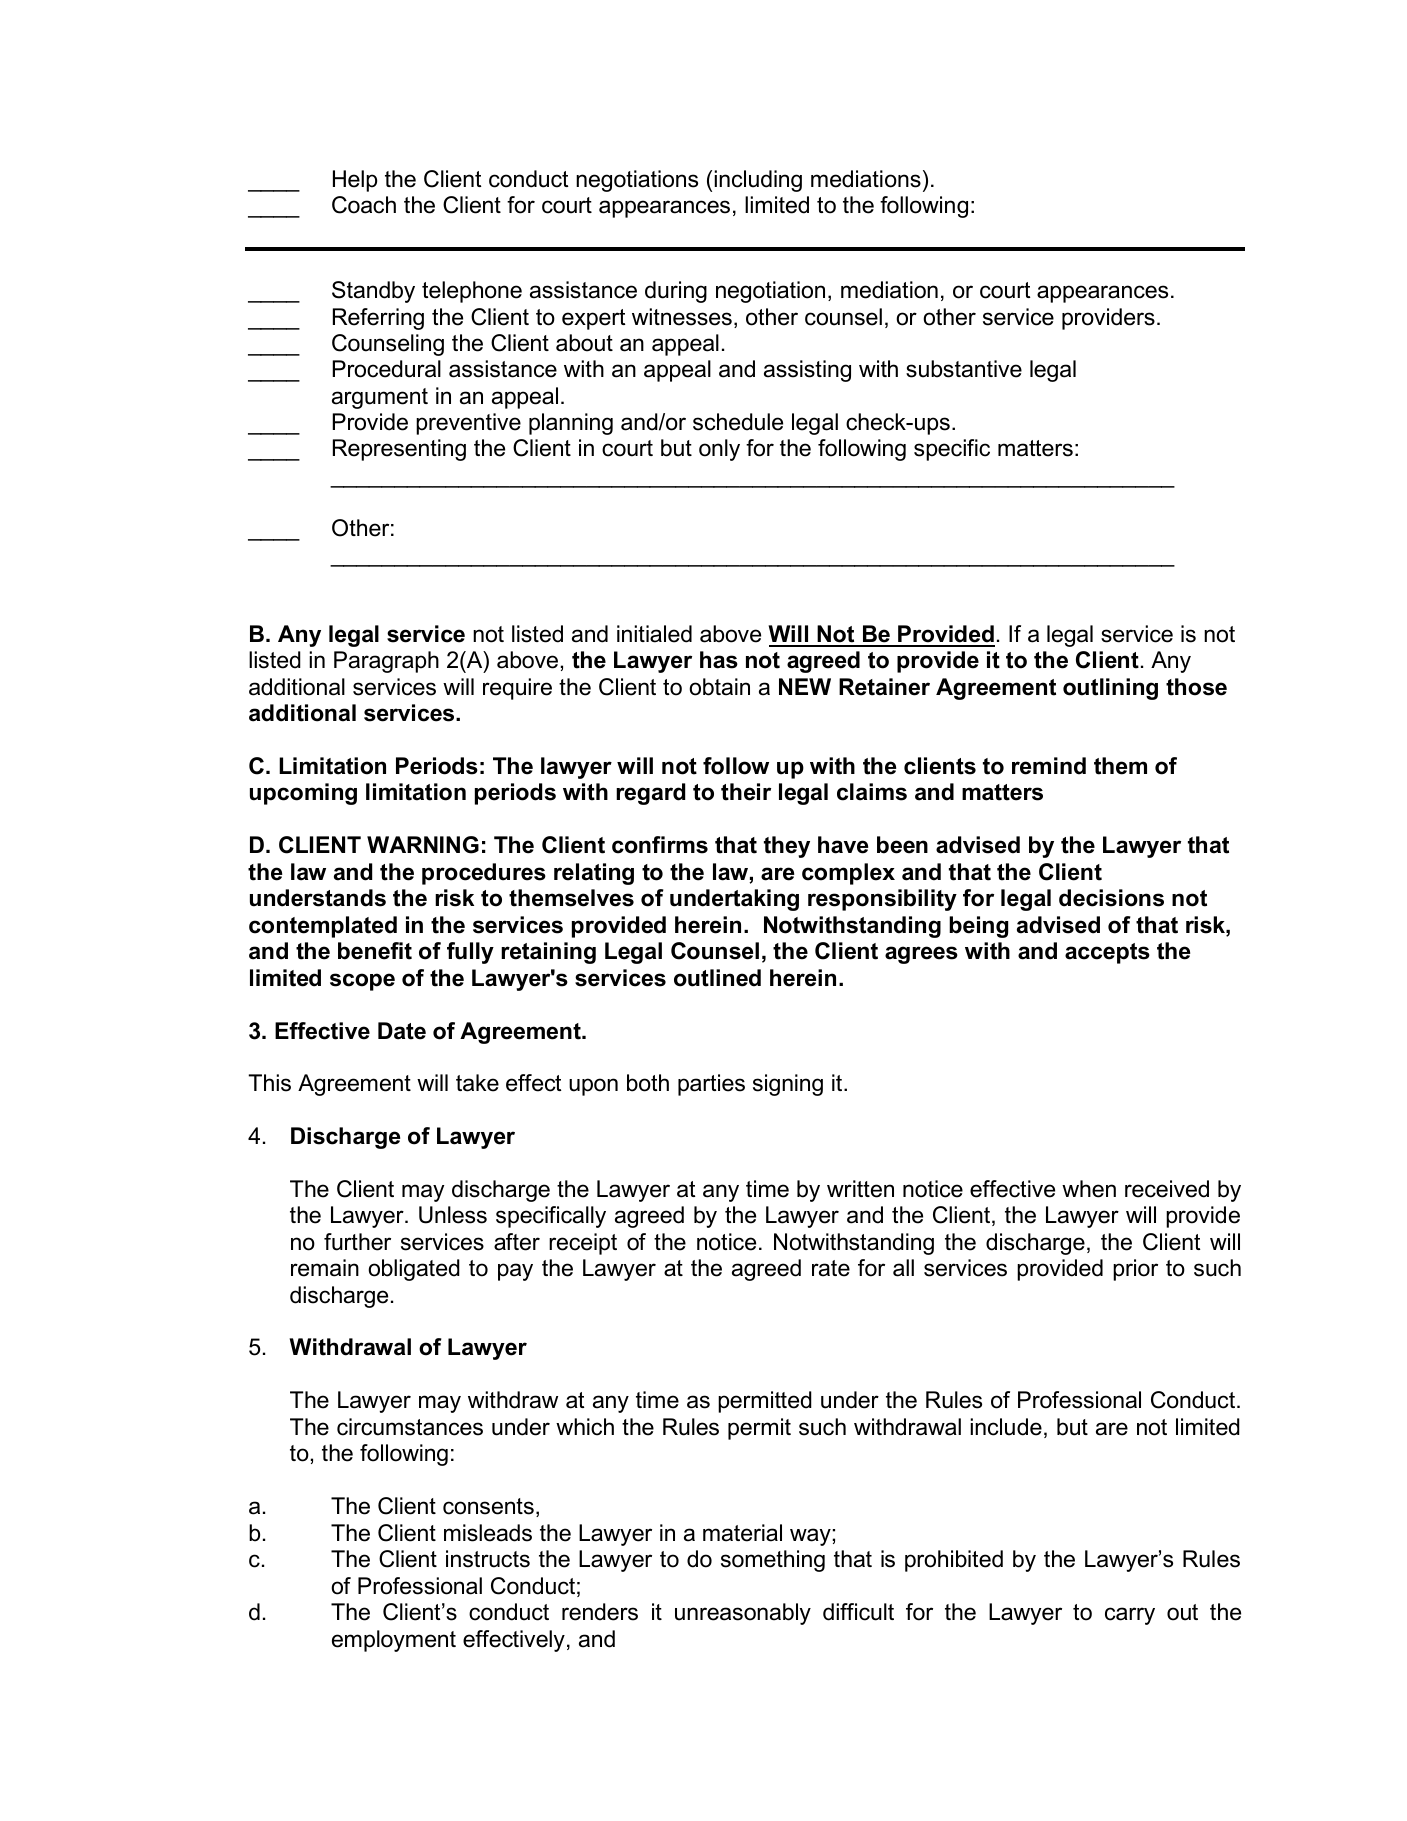  I want to click on employment, so click(394, 1641).
